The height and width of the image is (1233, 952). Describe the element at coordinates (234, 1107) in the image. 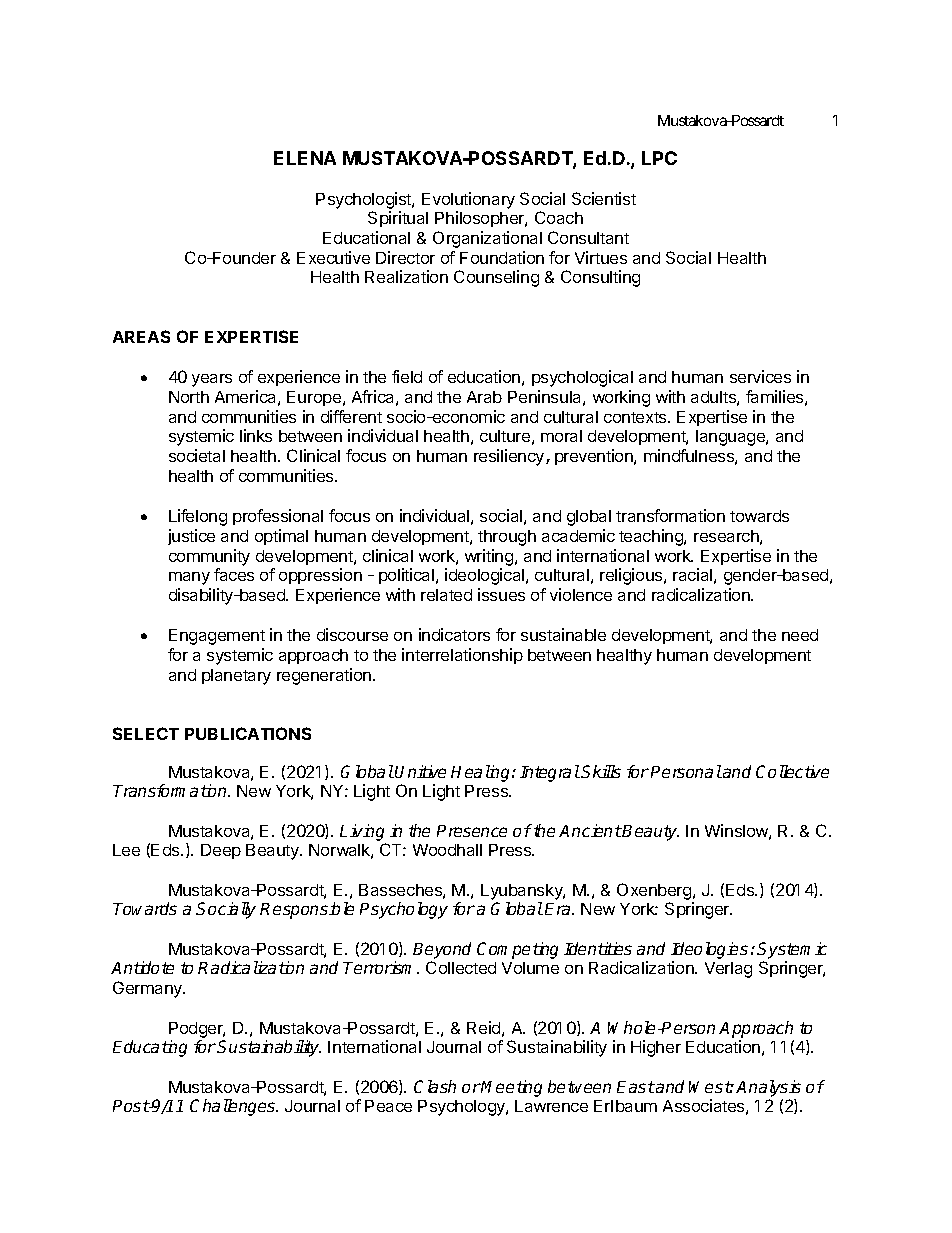

I see `Challenges` at that location.
